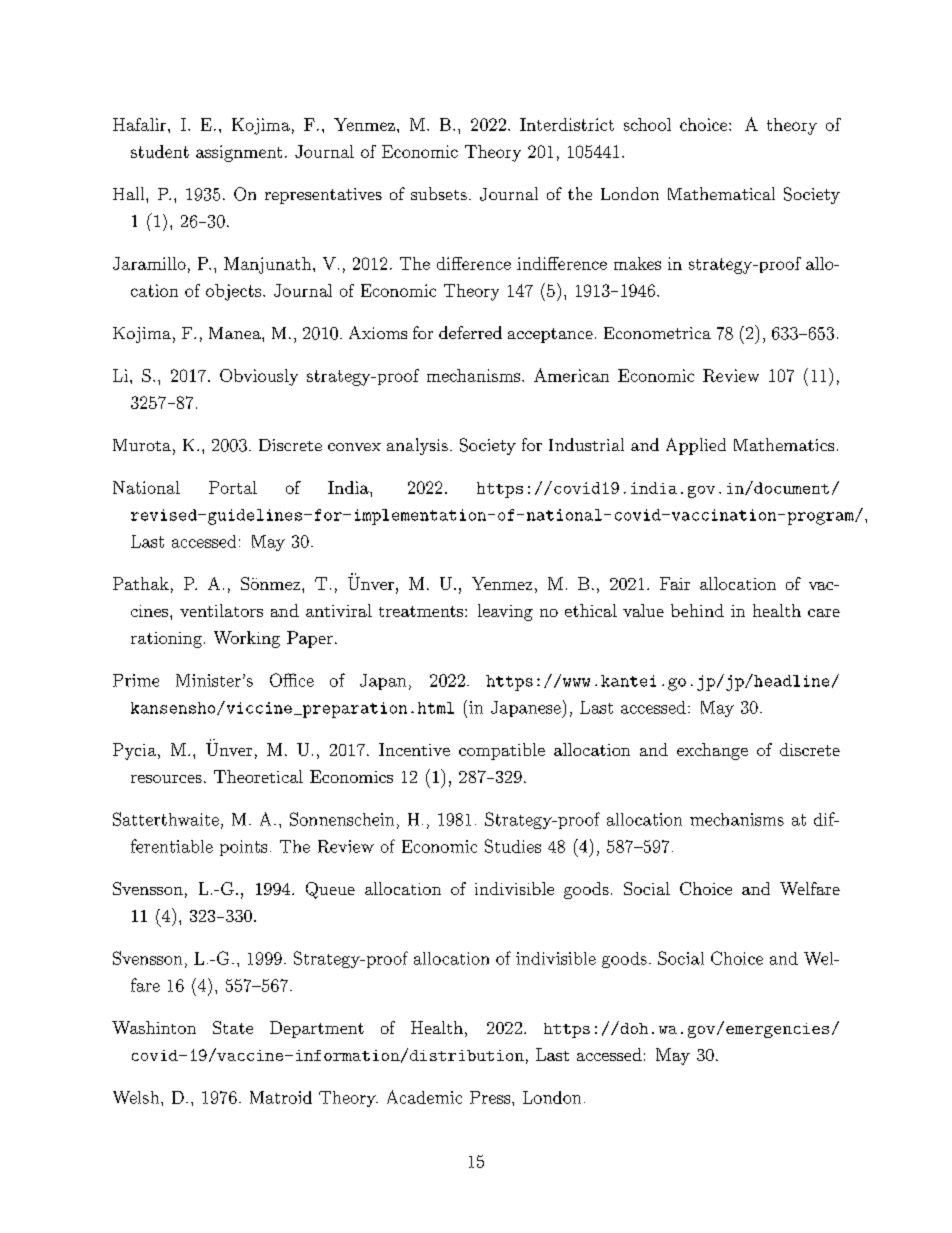 The image size is (952, 1233). What do you see at coordinates (439, 193) in the image?
I see `subsets` at bounding box center [439, 193].
